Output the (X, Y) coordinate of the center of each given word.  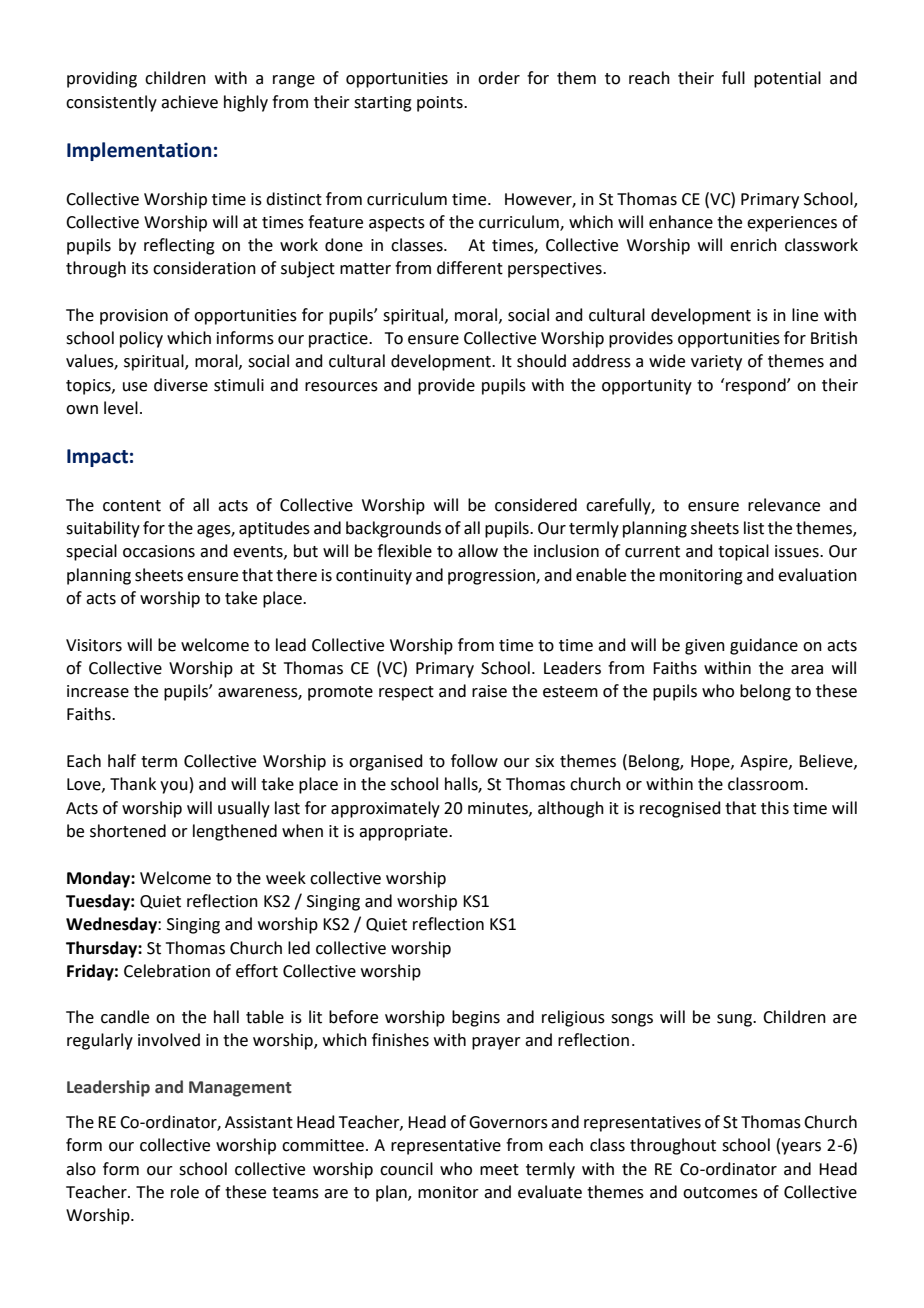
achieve (189, 102)
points (441, 104)
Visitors (94, 645)
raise (489, 691)
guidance (764, 646)
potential (787, 79)
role (185, 1192)
